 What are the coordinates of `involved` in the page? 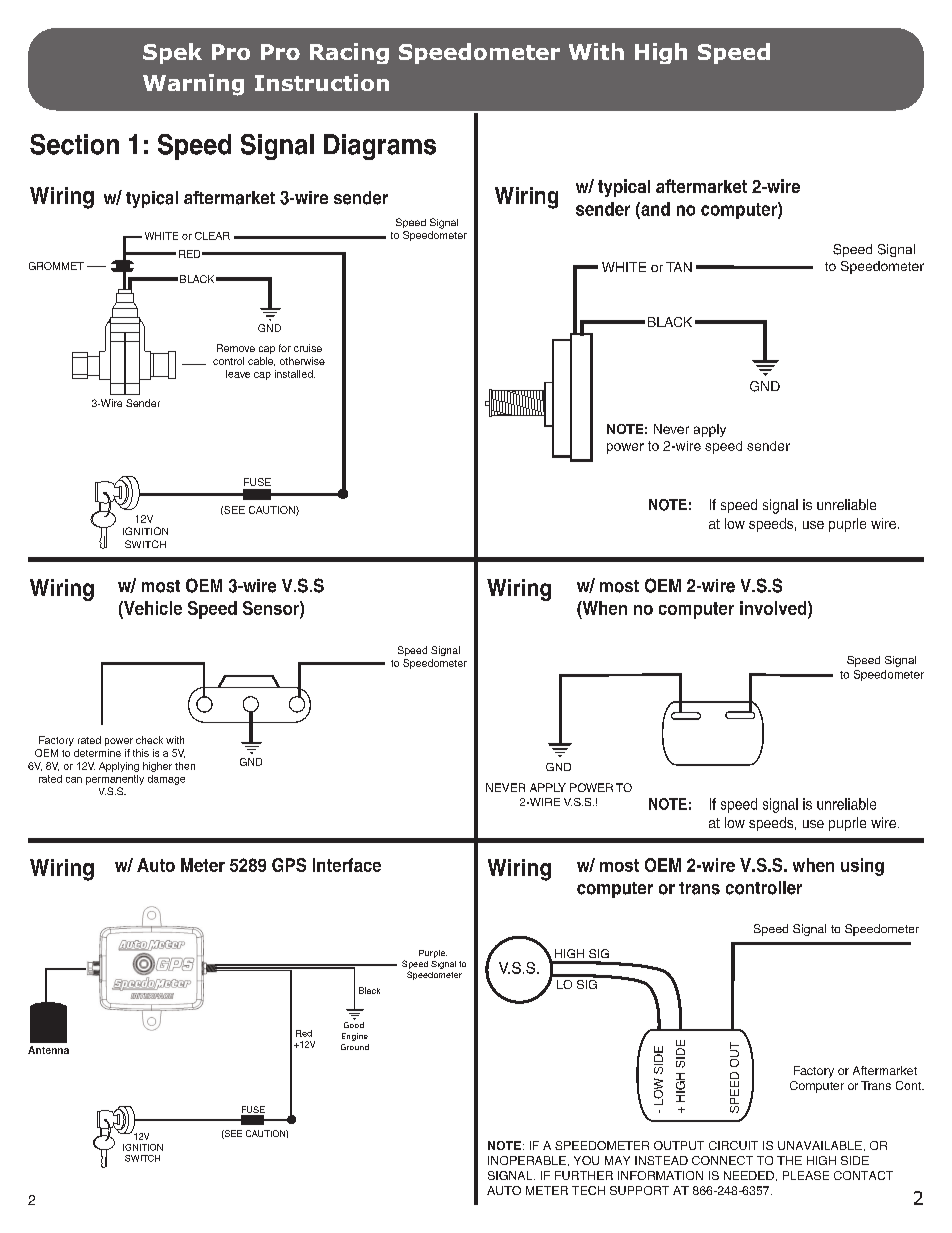 It's located at (774, 608).
